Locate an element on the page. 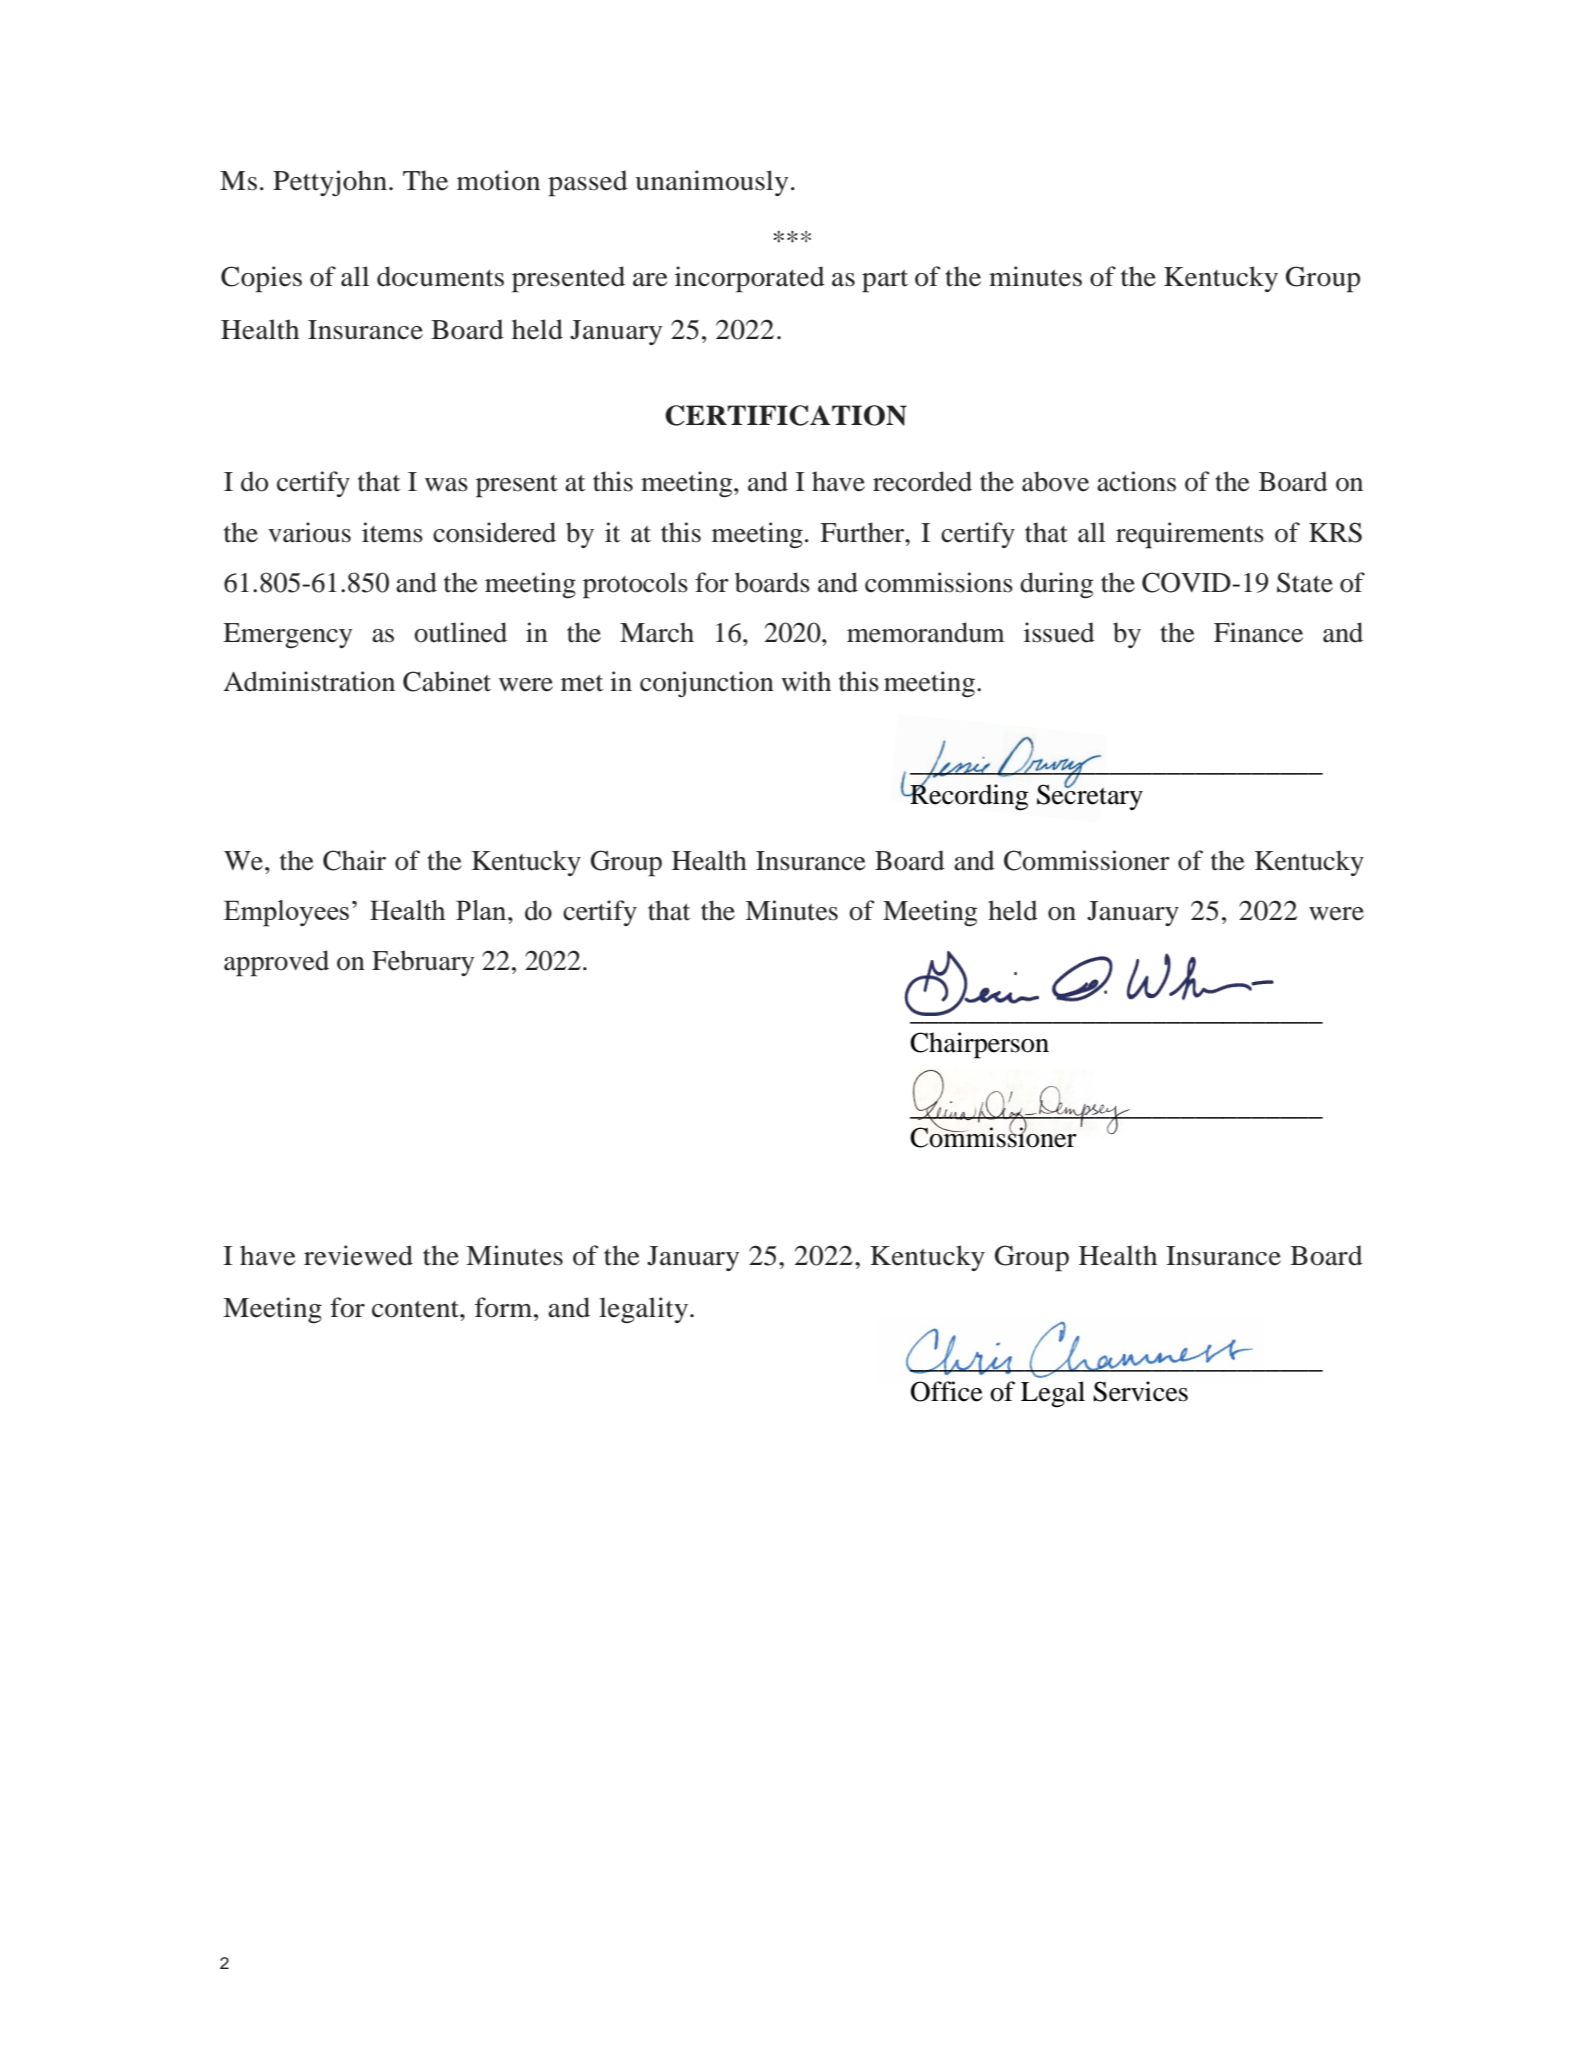 This page has width=1582, height=2048. with is located at coordinates (806, 681).
